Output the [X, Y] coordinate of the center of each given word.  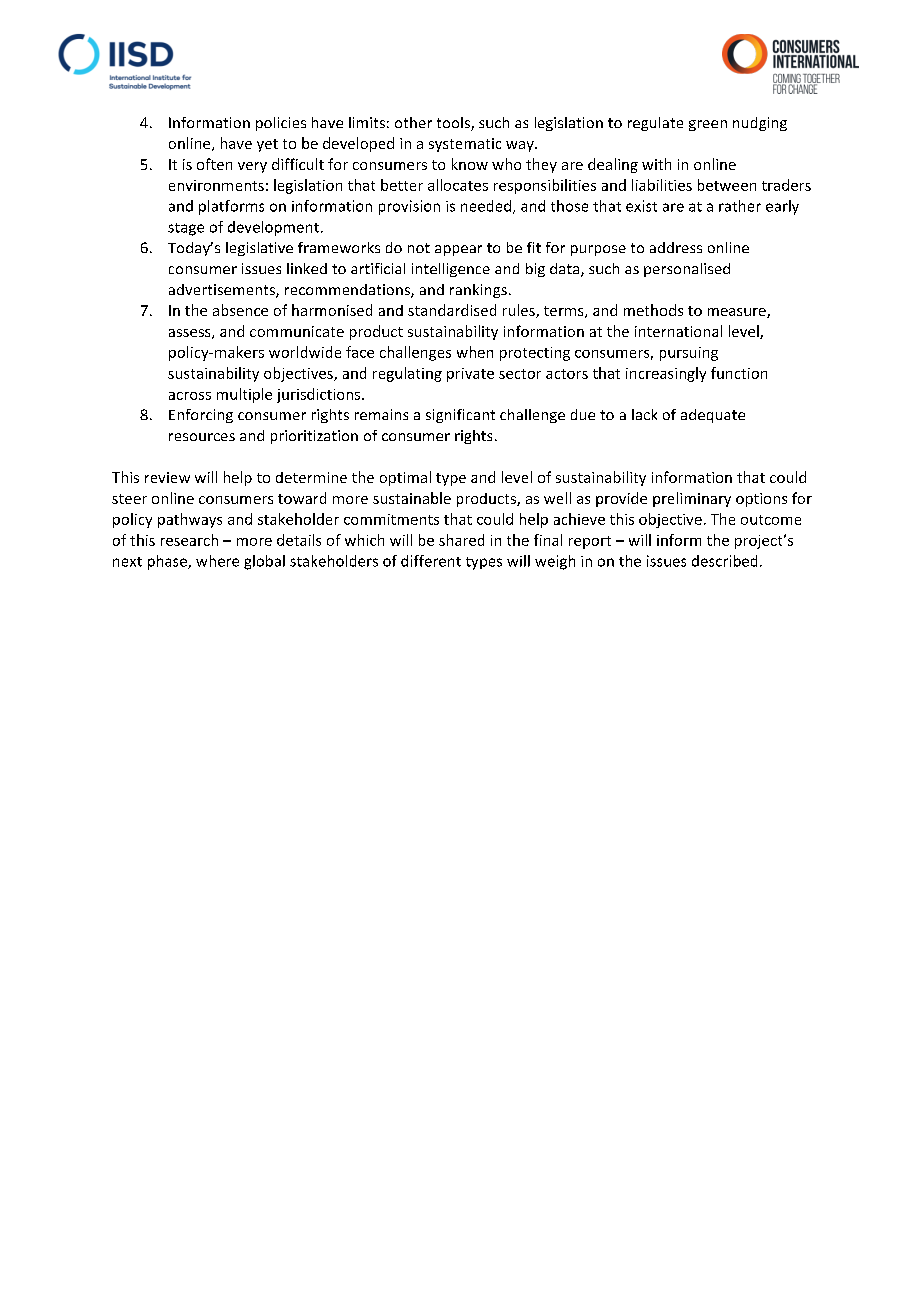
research [189, 540]
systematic [465, 145]
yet [267, 145]
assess [191, 334]
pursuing [689, 354]
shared [461, 540]
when [475, 352]
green [708, 125]
